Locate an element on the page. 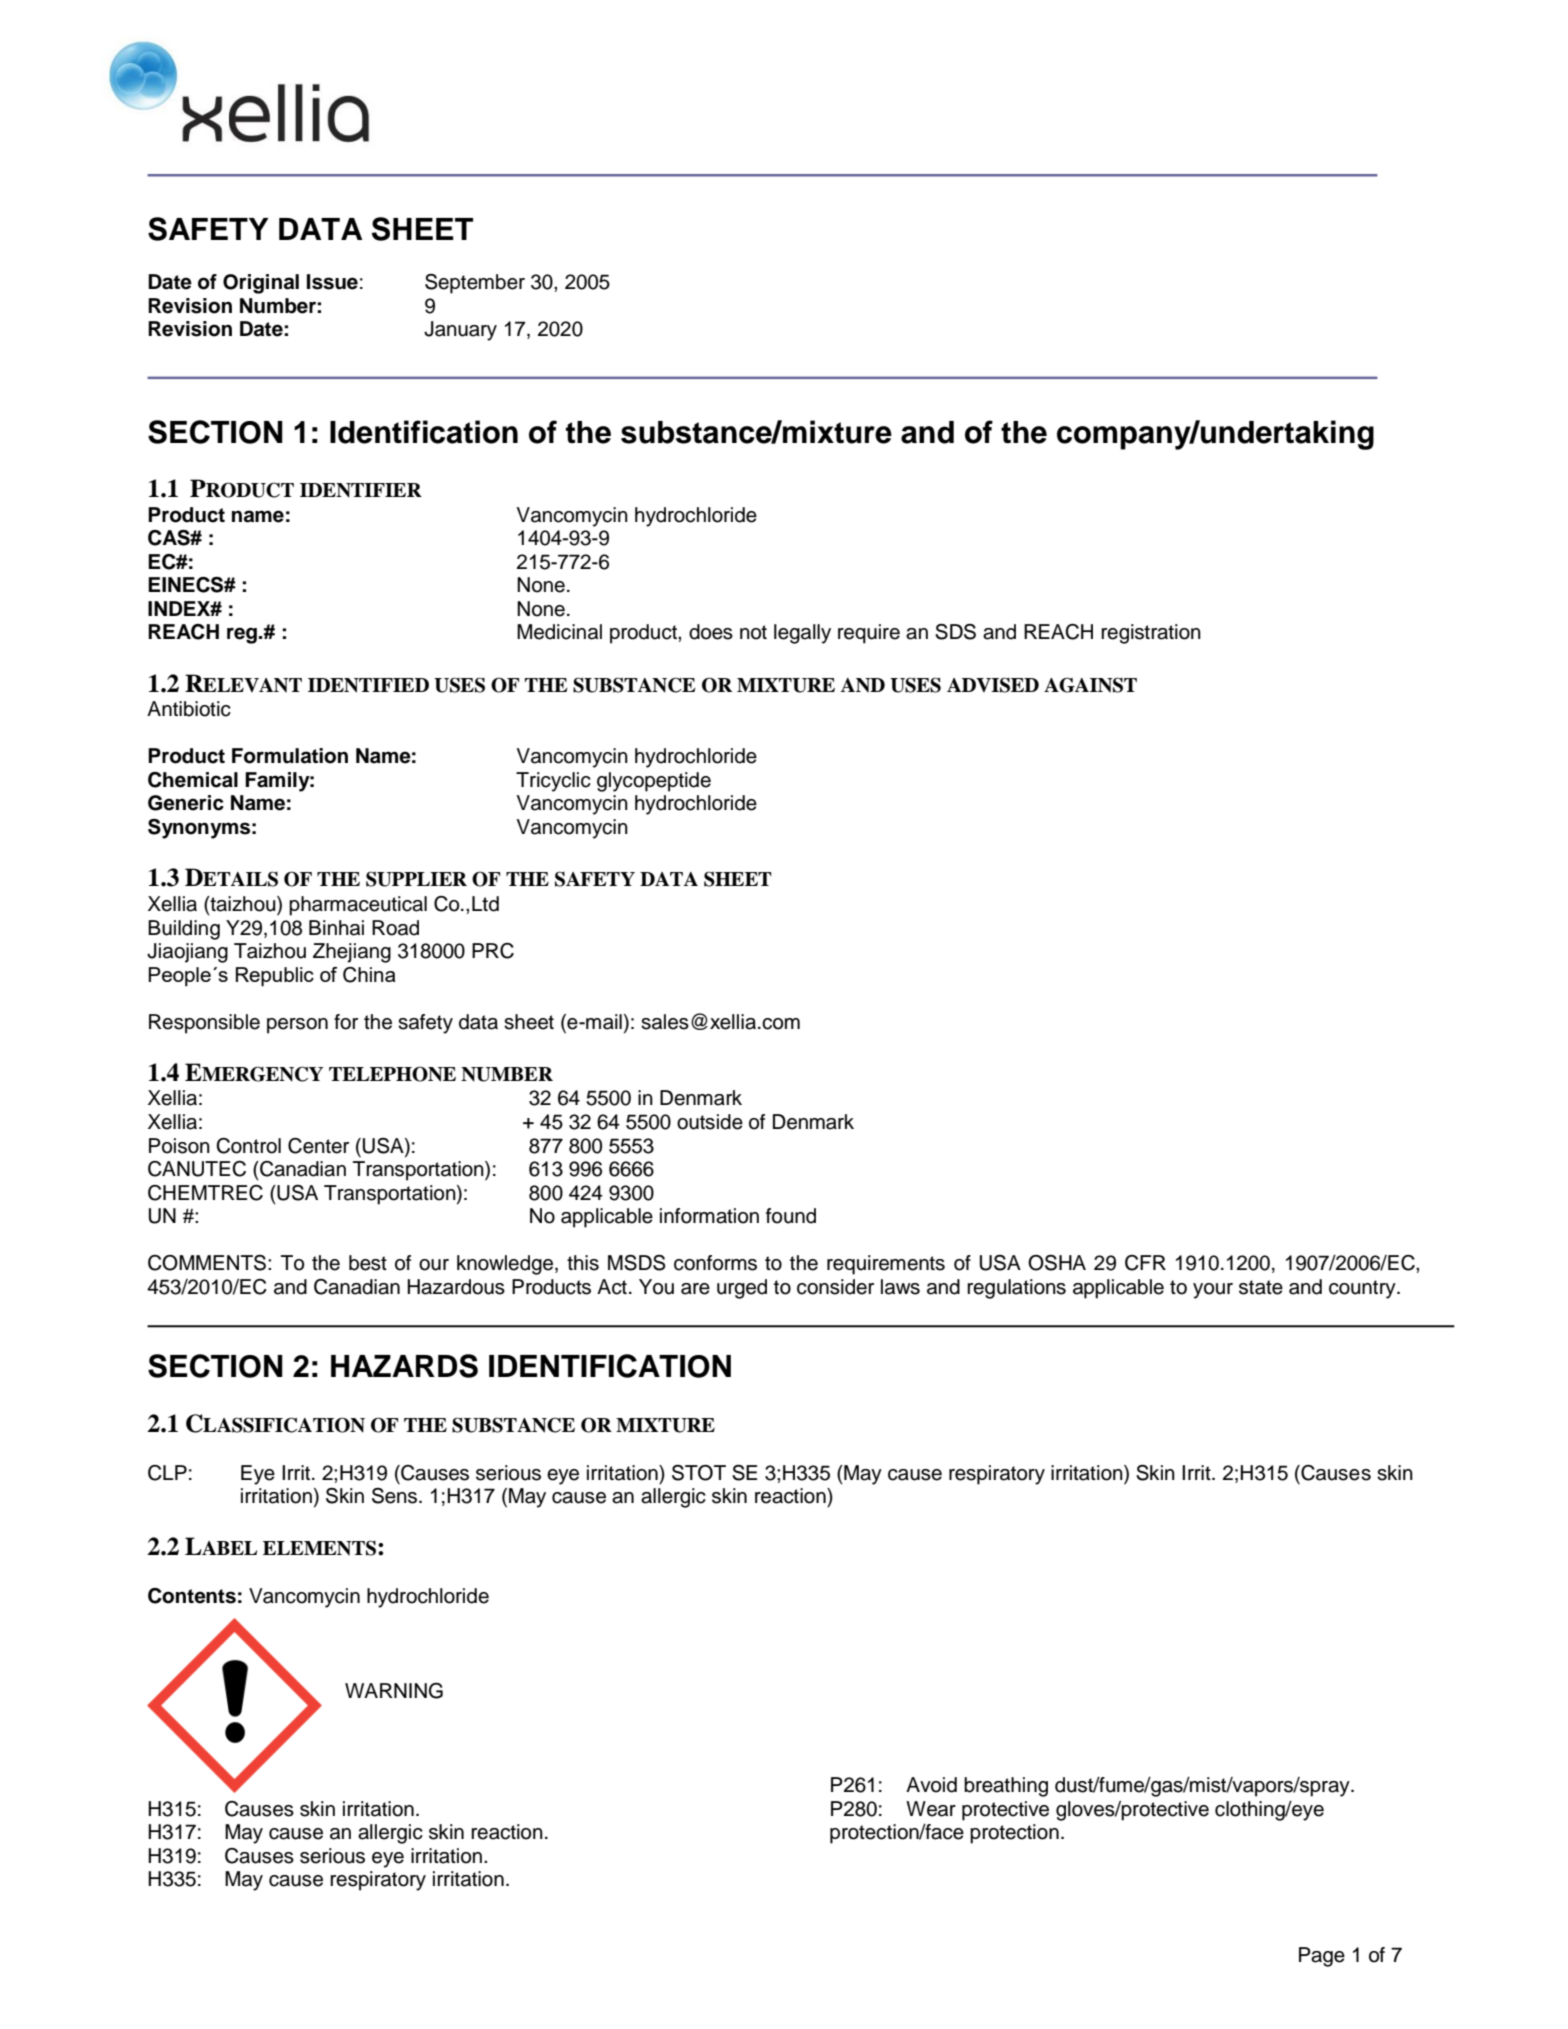  Issue is located at coordinates (332, 282).
